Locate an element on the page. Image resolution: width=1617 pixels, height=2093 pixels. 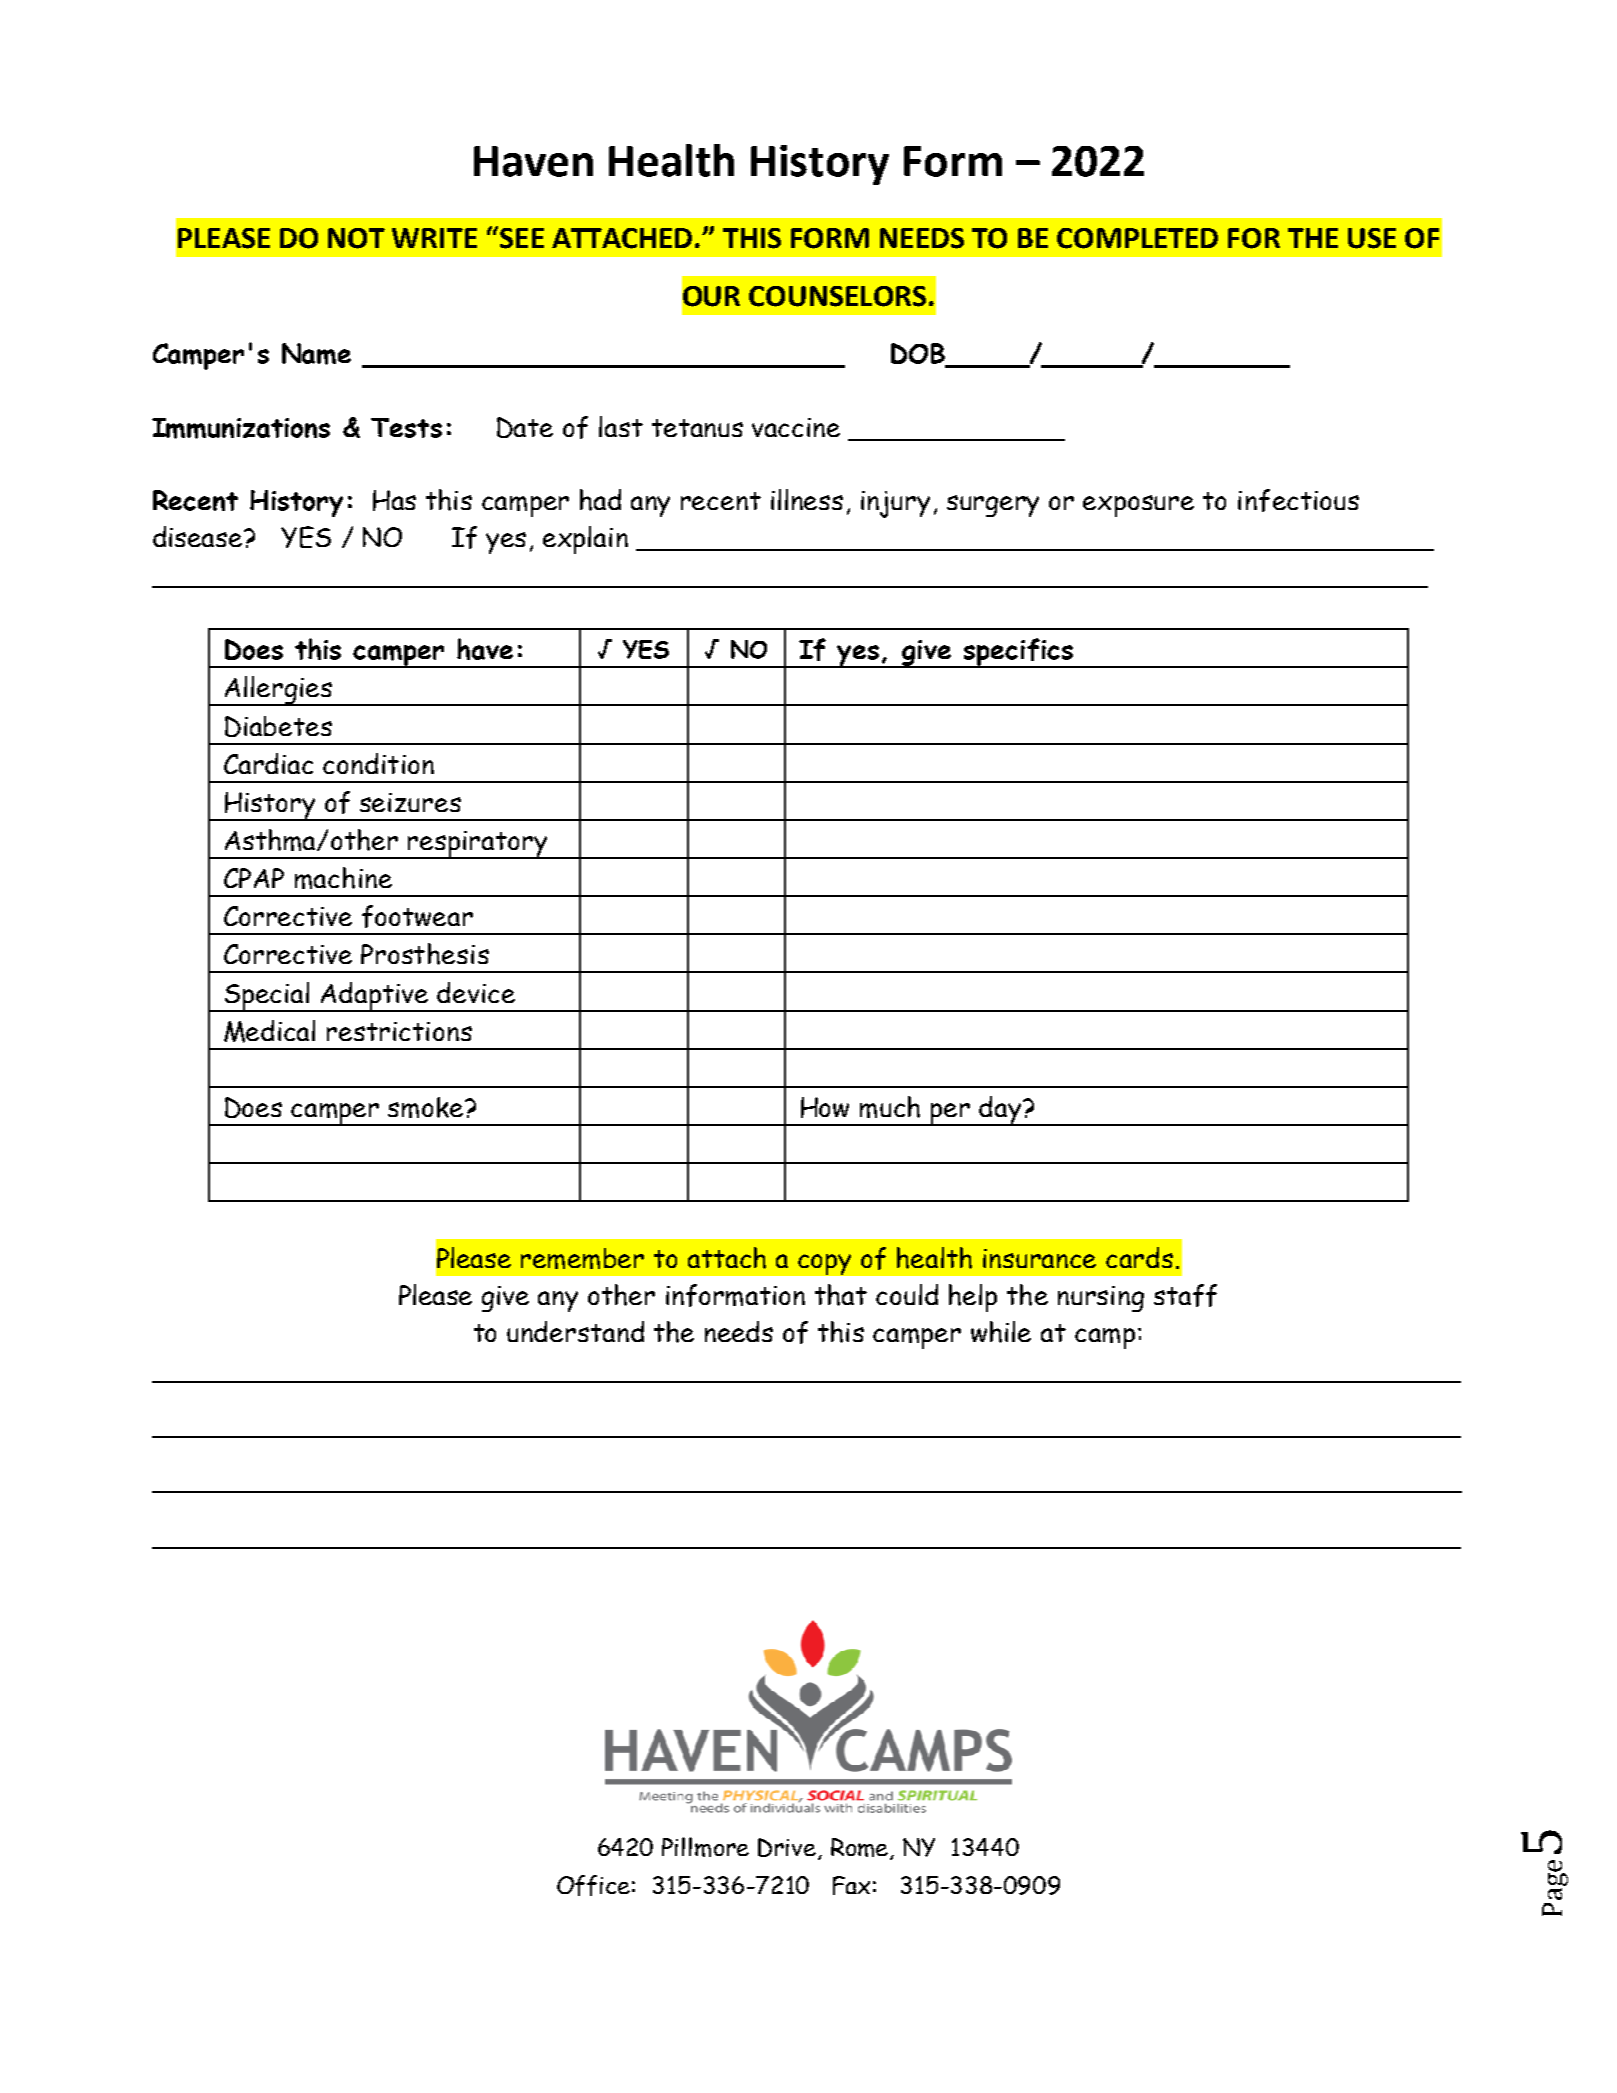
restrictions is located at coordinates (399, 1031).
